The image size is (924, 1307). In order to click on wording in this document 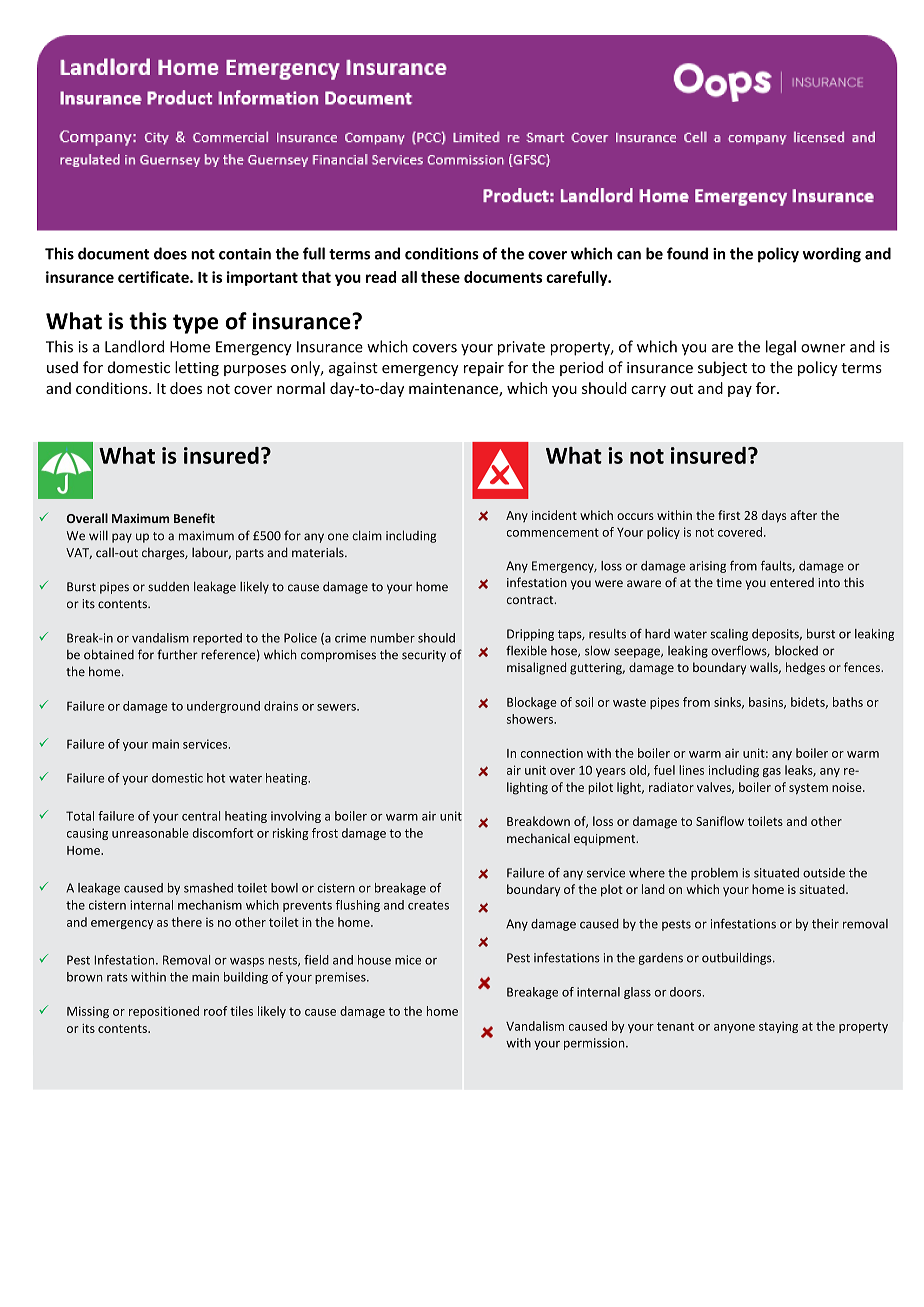, I will do `click(832, 255)`.
